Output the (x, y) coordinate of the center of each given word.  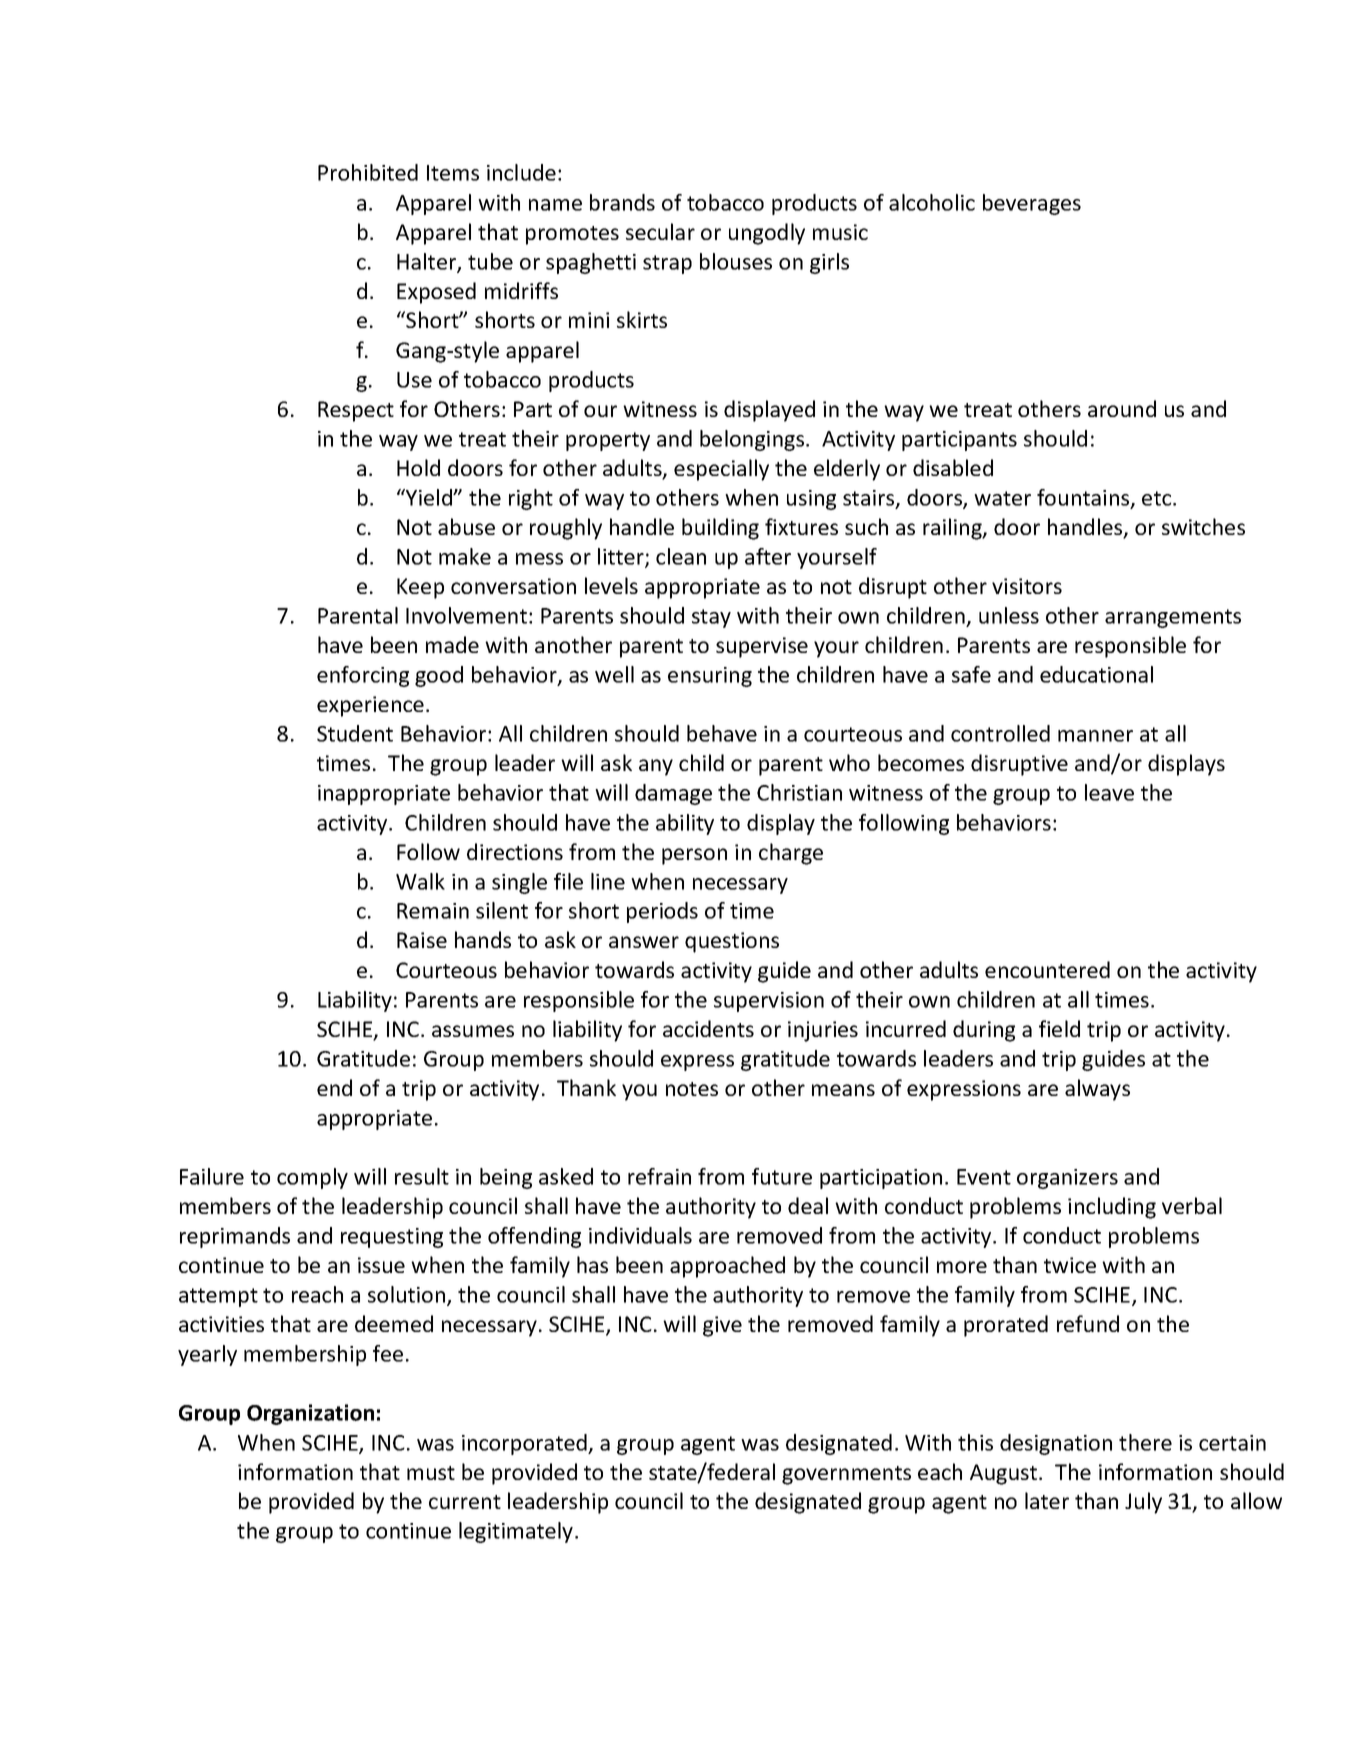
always (1097, 1090)
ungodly (767, 234)
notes (692, 1089)
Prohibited (368, 172)
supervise (762, 647)
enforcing (363, 676)
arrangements (1173, 618)
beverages (1032, 204)
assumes (473, 1031)
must (431, 1473)
